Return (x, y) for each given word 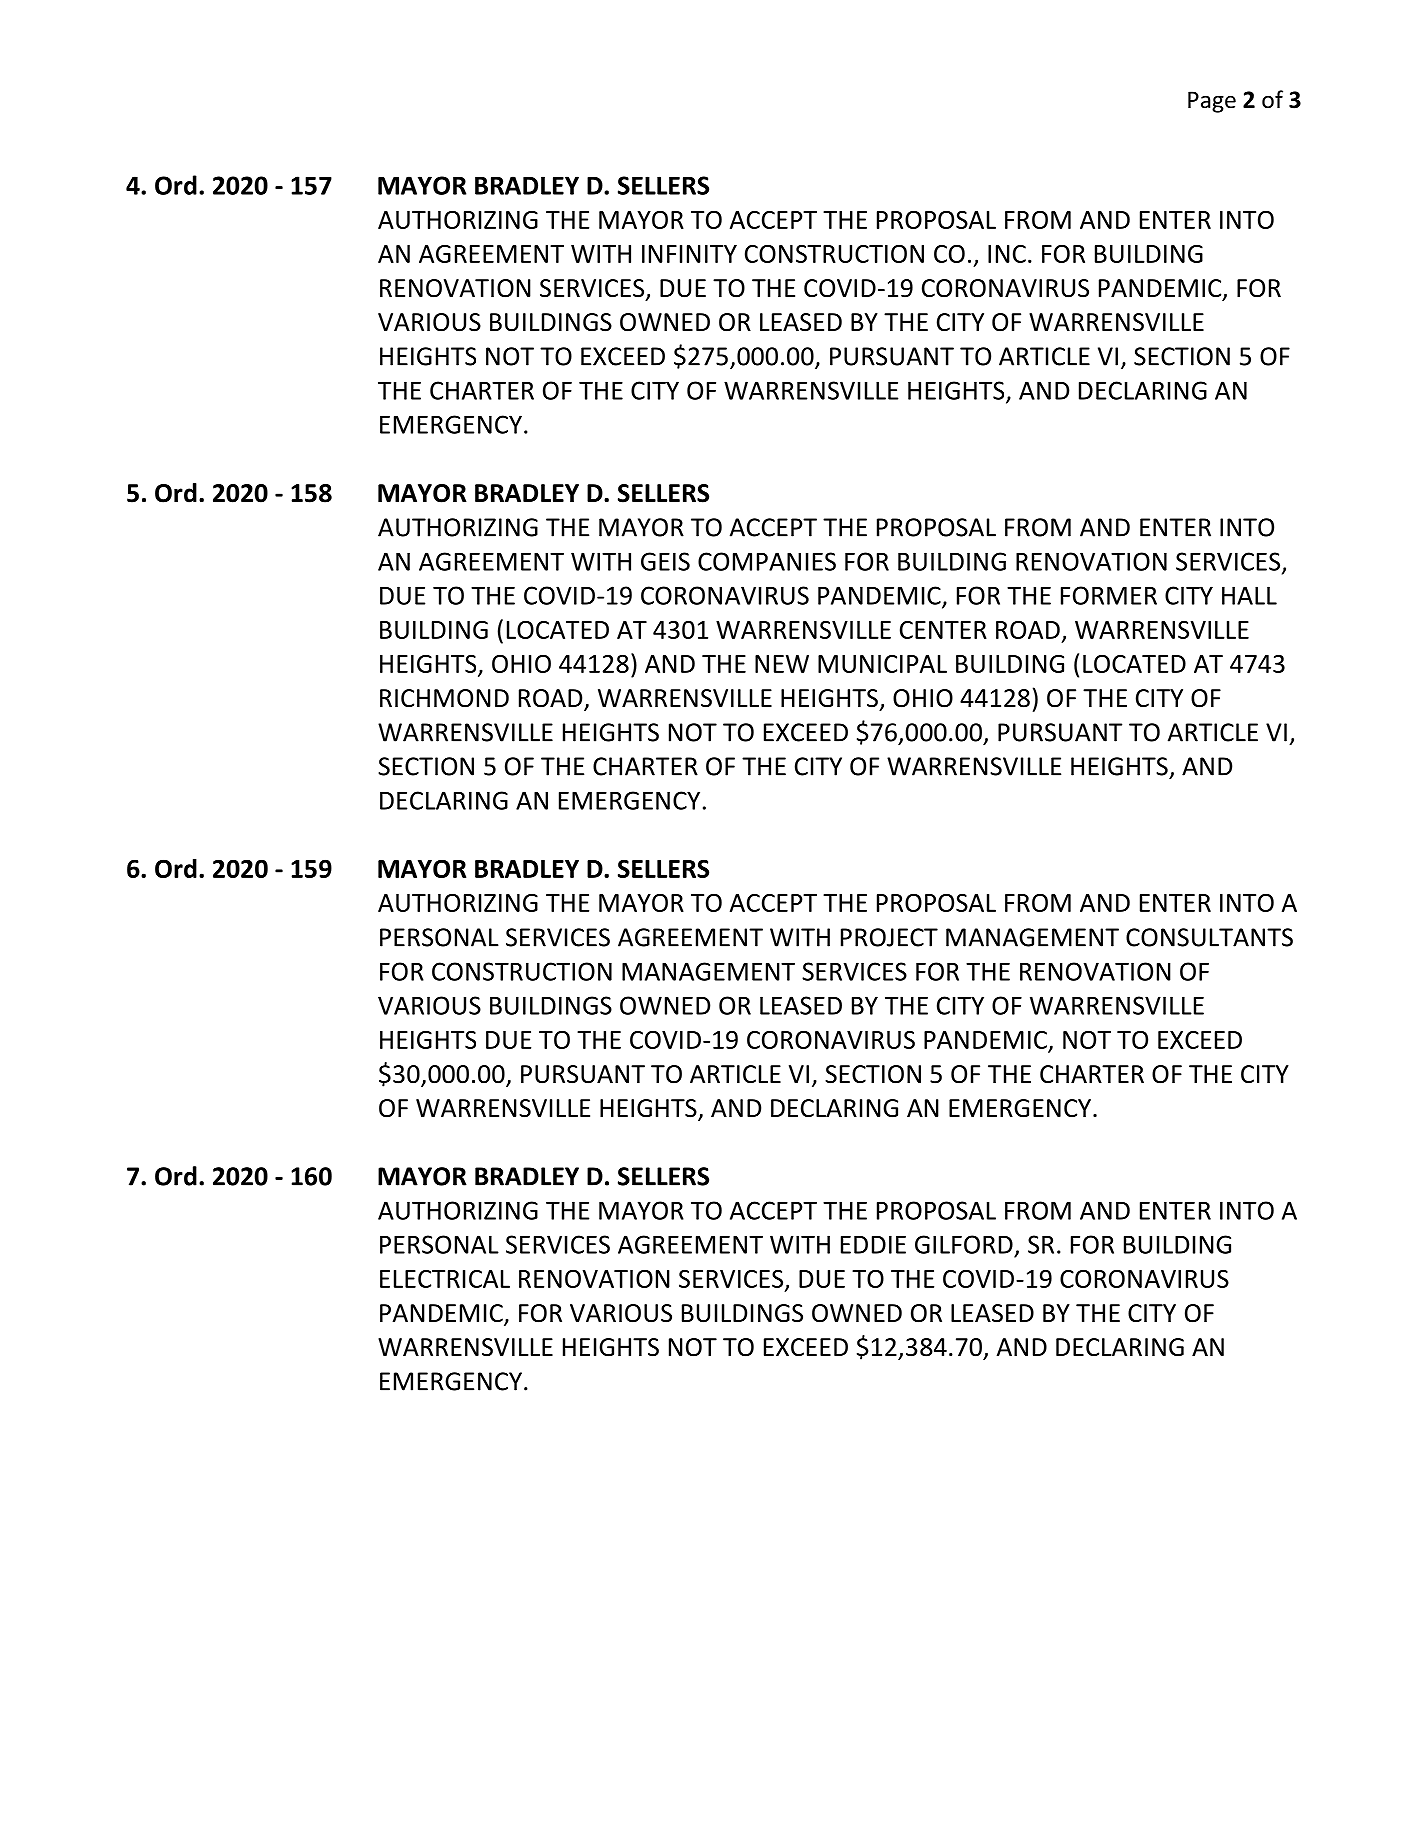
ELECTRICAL (445, 1279)
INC (1007, 254)
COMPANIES (767, 561)
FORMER (1109, 595)
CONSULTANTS (1209, 937)
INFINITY (689, 254)
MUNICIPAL (882, 664)
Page (1212, 102)
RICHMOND (444, 698)
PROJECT (889, 937)
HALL (1249, 595)
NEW (782, 664)
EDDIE (873, 1244)
